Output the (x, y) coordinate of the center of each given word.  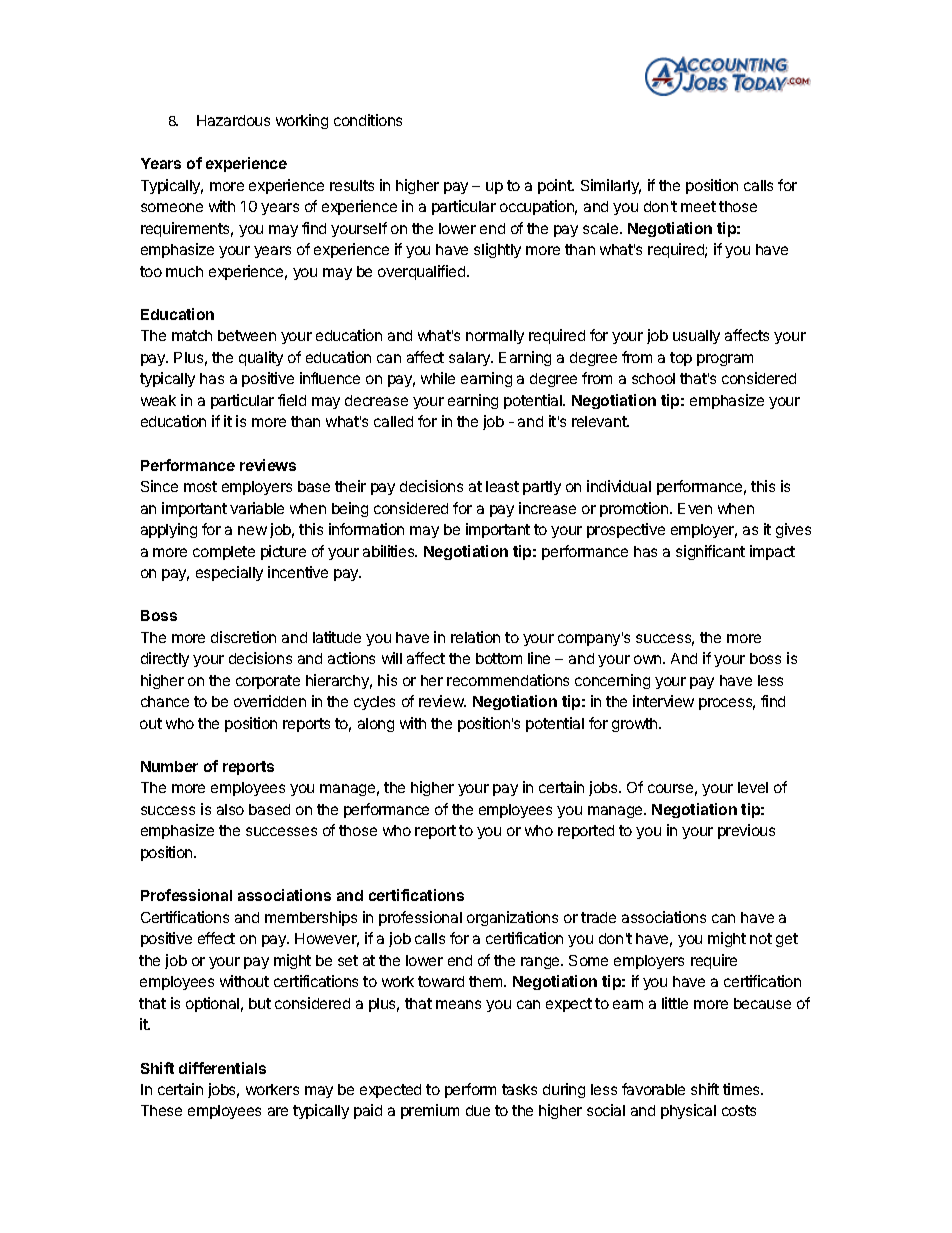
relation (475, 637)
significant (710, 552)
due (478, 1110)
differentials (222, 1068)
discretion (243, 637)
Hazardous (233, 120)
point (556, 186)
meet (698, 206)
